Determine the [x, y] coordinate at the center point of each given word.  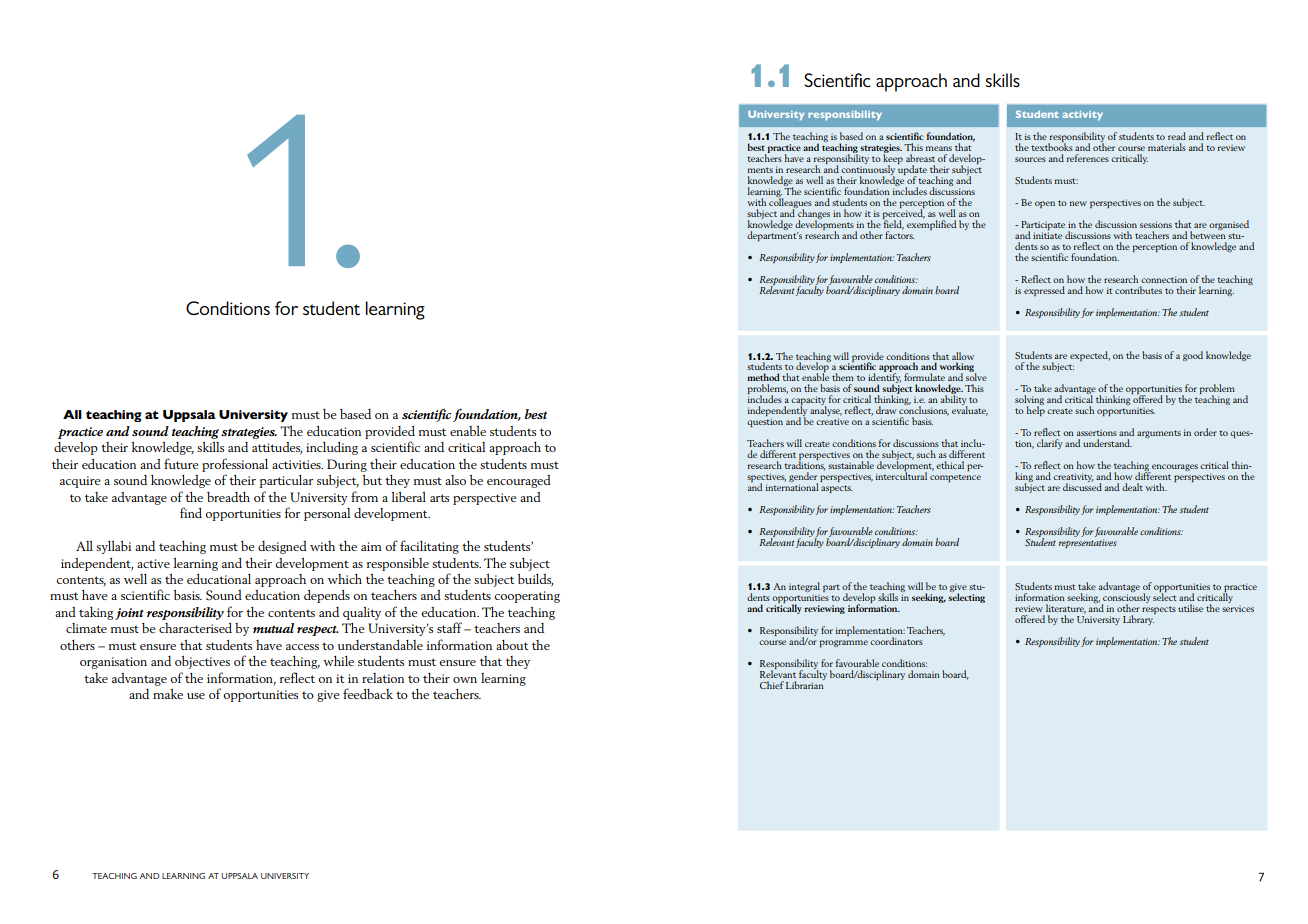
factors [899, 234]
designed [282, 547]
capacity [808, 402]
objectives [202, 662]
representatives [1088, 543]
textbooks [1052, 146]
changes [813, 214]
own [465, 680]
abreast [920, 158]
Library [1139, 619]
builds [535, 580]
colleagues [790, 203]
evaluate [970, 410]
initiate [1047, 235]
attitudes [277, 448]
